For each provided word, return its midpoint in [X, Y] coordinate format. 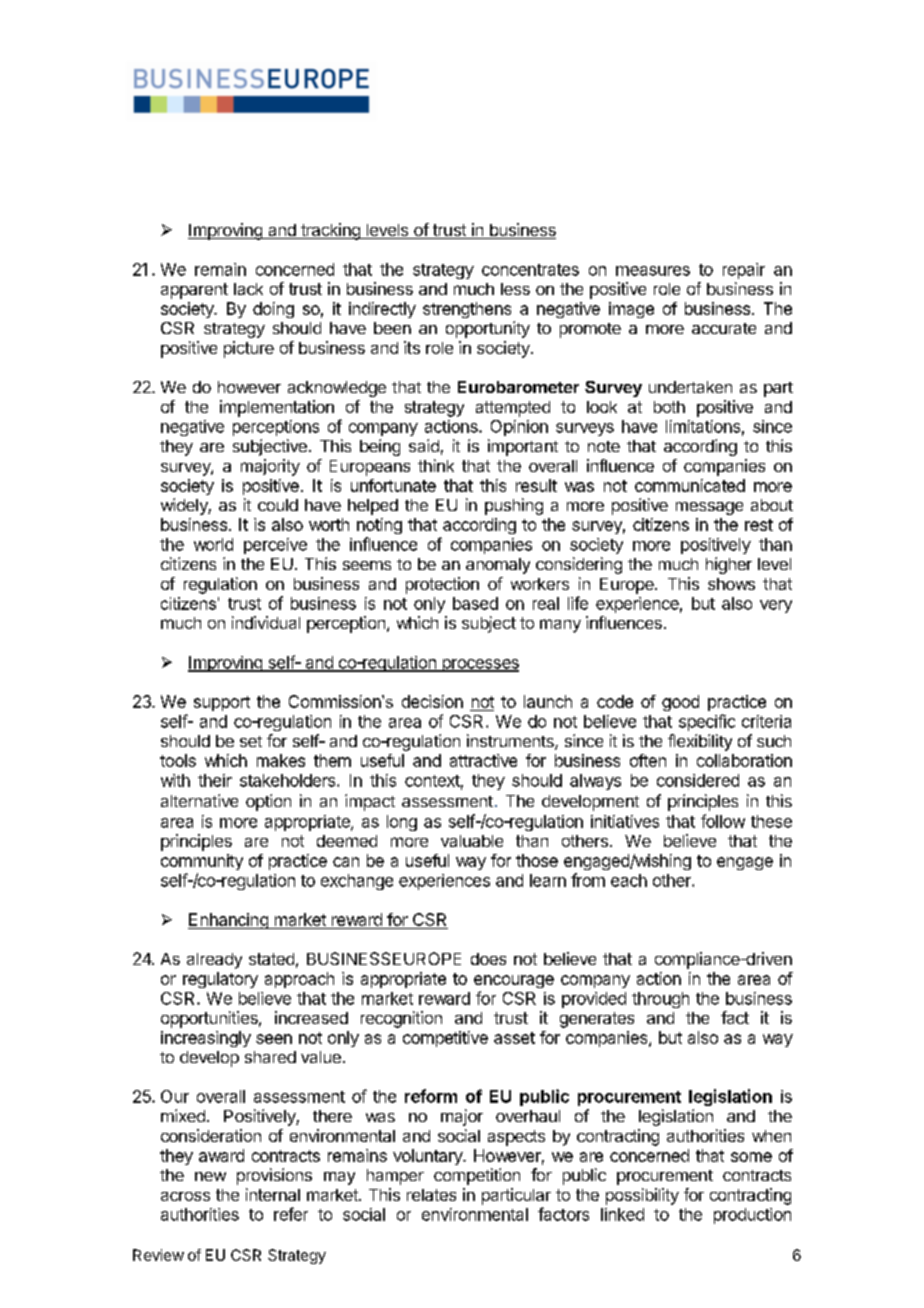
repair [744, 271]
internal [273, 1194]
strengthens [467, 310]
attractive [483, 760]
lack [248, 289]
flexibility [700, 742]
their [215, 780]
